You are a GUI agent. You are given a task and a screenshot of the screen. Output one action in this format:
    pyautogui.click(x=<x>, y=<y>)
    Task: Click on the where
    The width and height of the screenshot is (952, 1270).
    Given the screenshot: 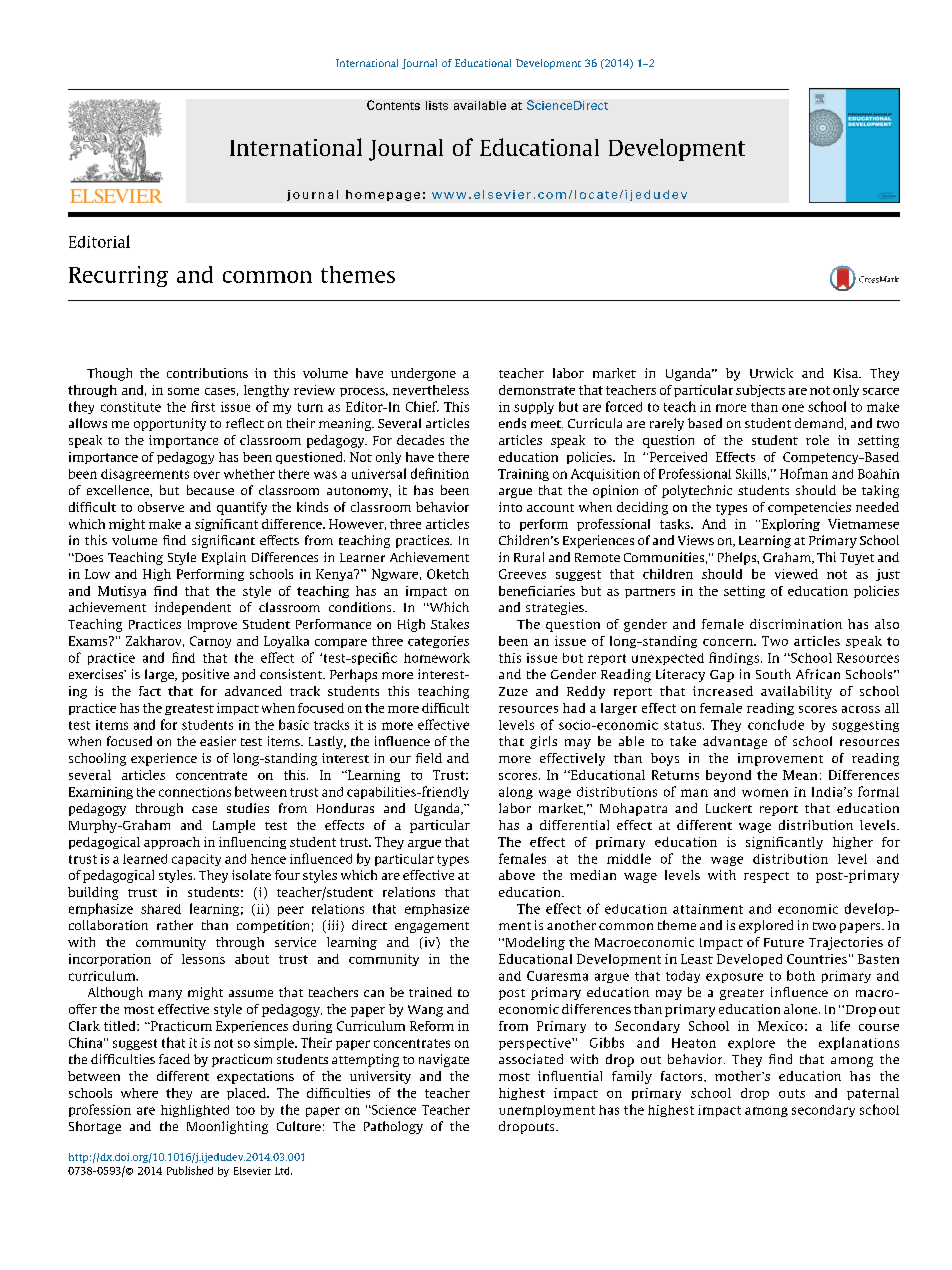 What is the action you would take?
    pyautogui.click(x=139, y=1093)
